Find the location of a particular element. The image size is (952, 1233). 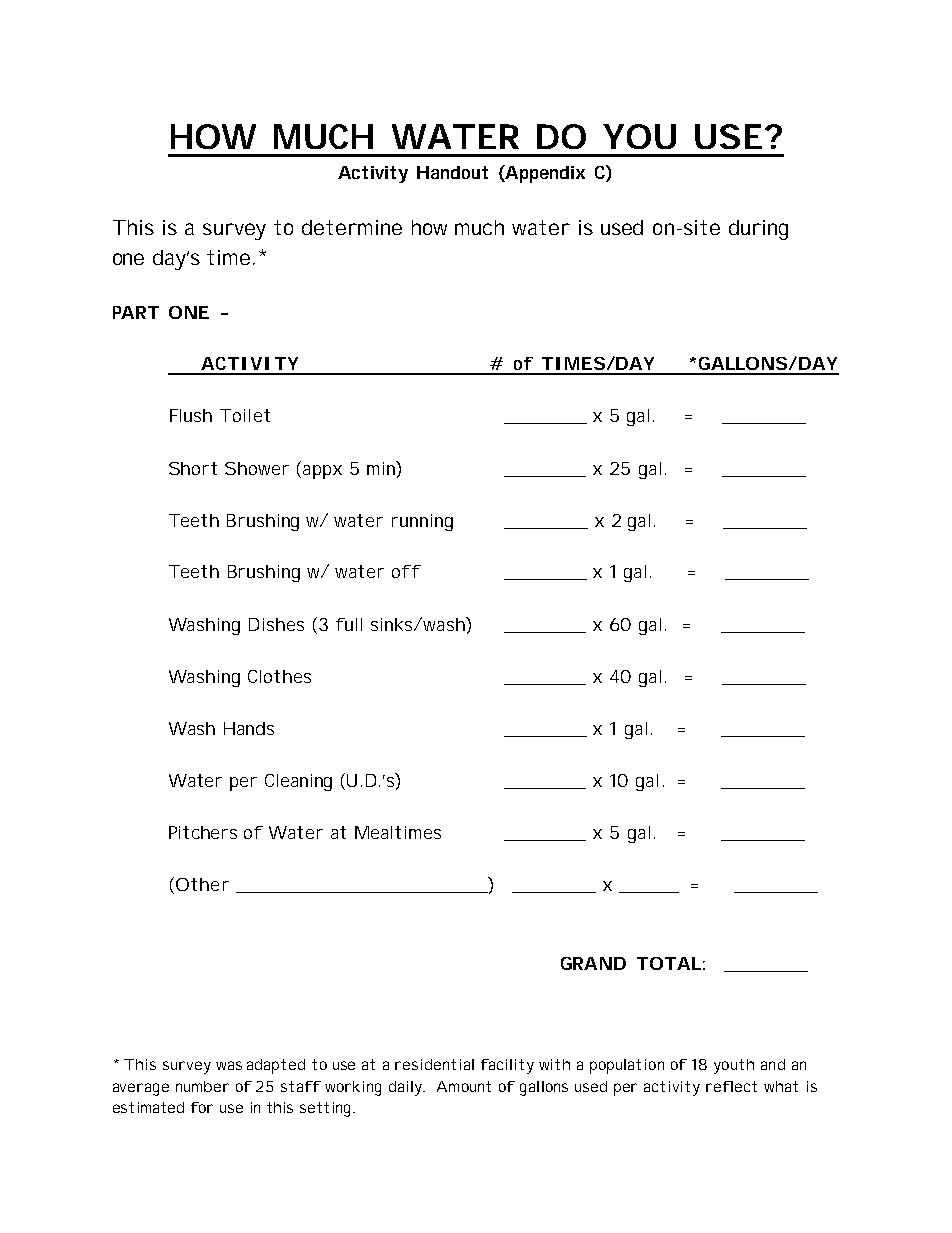

running is located at coordinates (422, 522).
